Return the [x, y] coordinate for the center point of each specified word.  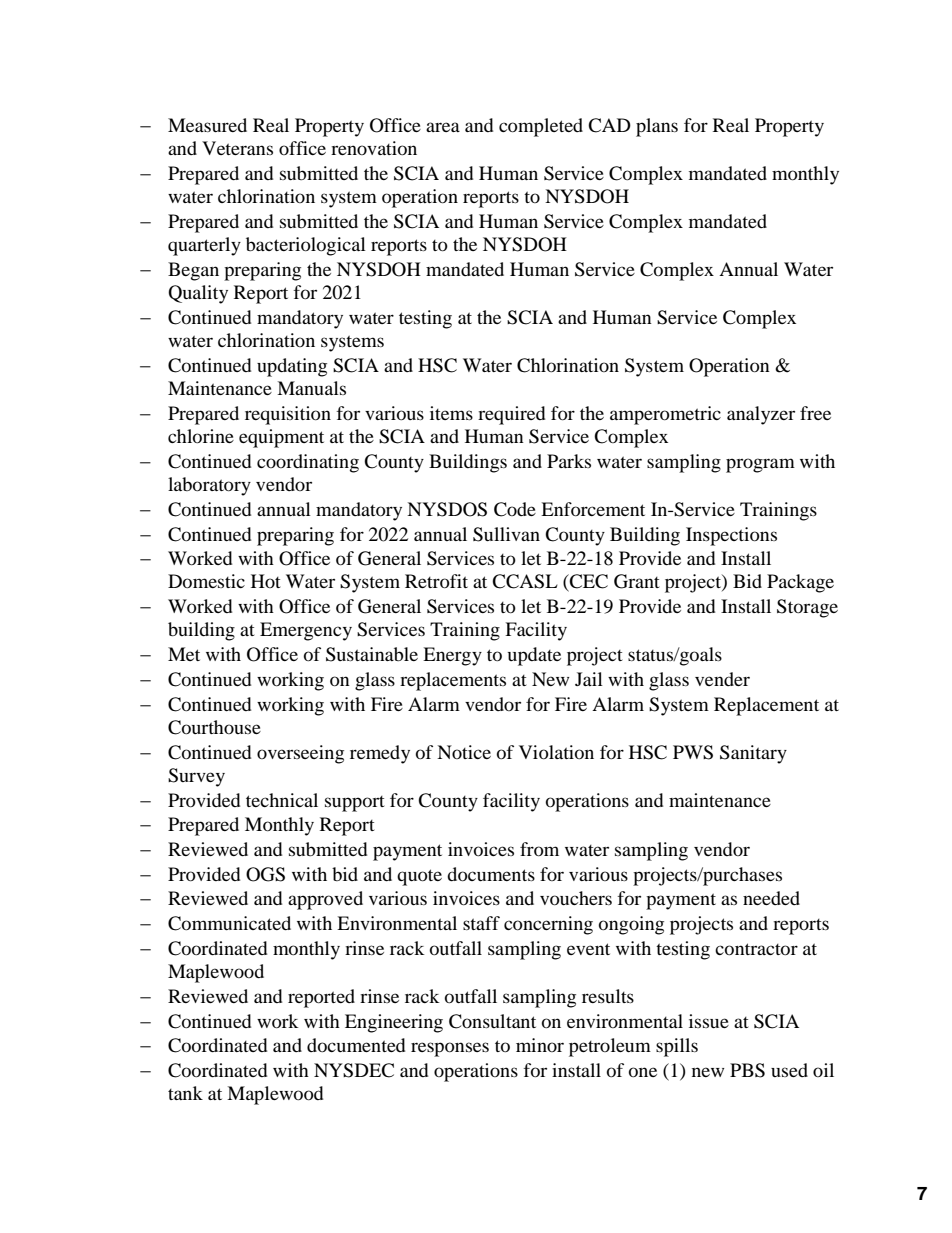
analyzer [761, 415]
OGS [265, 874]
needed [771, 898]
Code [515, 509]
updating [292, 367]
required [511, 415]
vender [722, 679]
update [534, 656]
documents [491, 874]
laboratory [209, 486]
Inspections [731, 536]
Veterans [237, 148]
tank [185, 1093]
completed [541, 127]
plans [657, 127]
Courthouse [214, 727]
